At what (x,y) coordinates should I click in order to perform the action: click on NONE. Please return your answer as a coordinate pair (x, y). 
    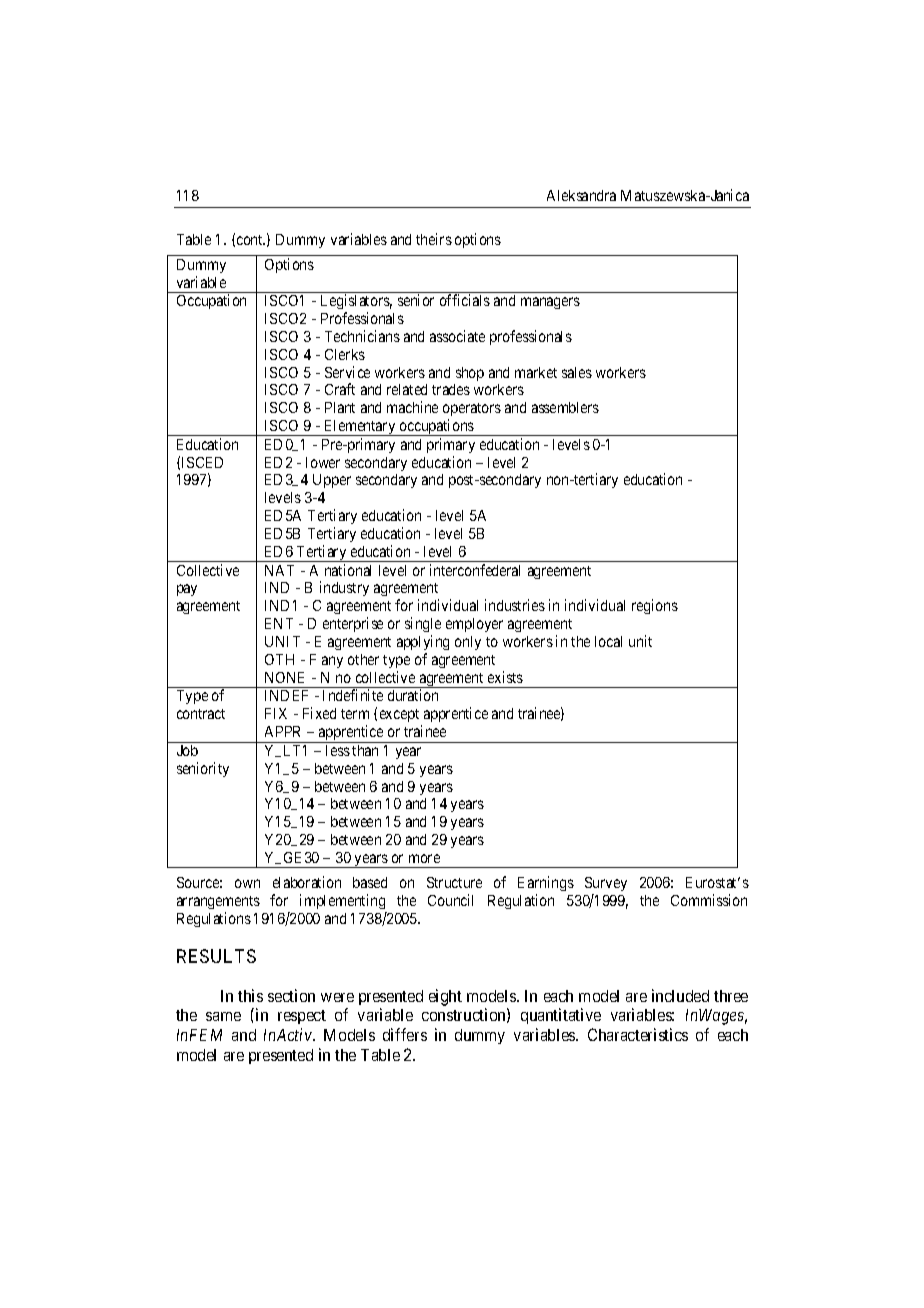
    Looking at the image, I should click on (284, 677).
